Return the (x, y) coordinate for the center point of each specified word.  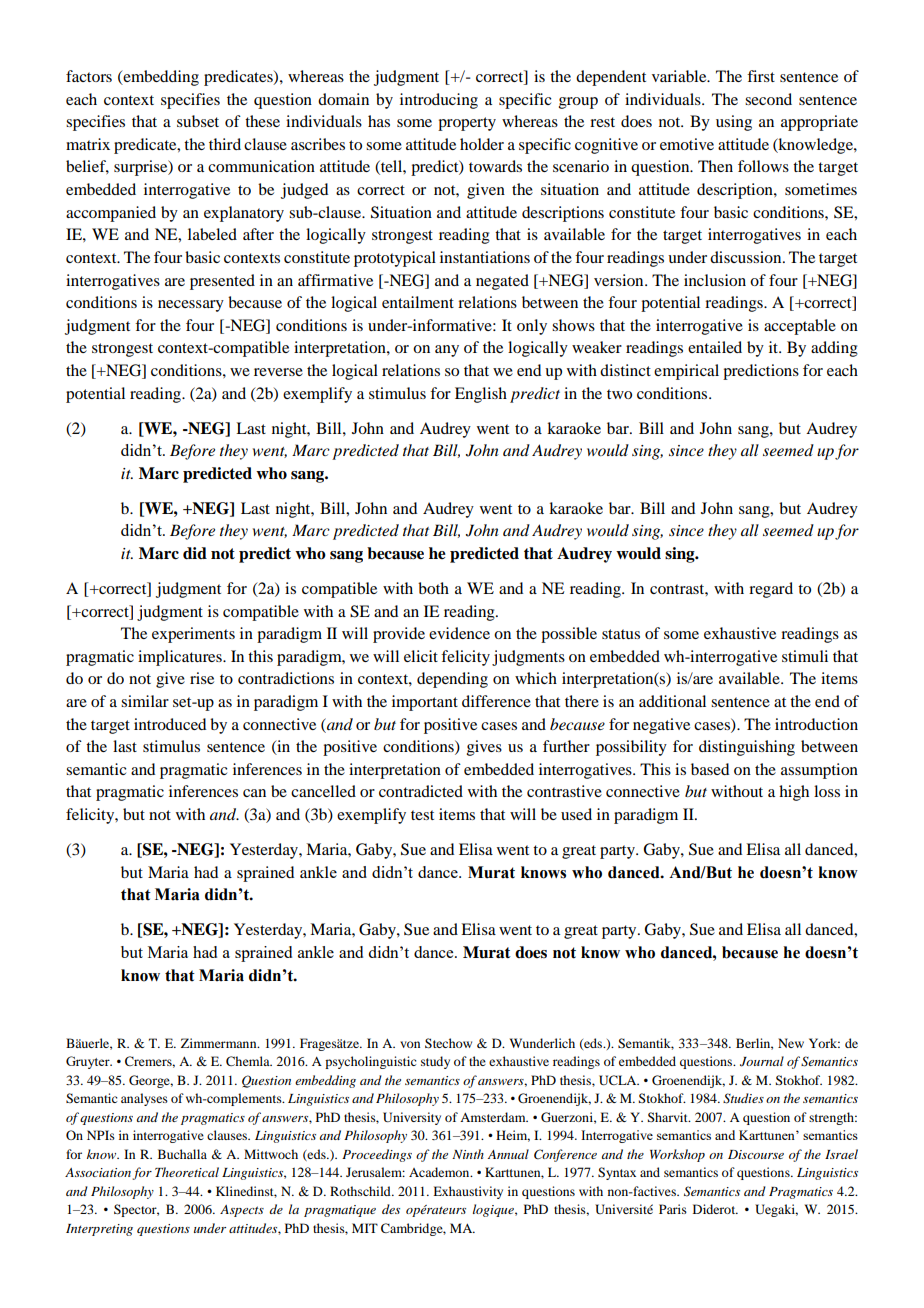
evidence (459, 633)
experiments (193, 635)
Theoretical (187, 1172)
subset (198, 121)
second (768, 99)
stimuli (805, 656)
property (467, 124)
